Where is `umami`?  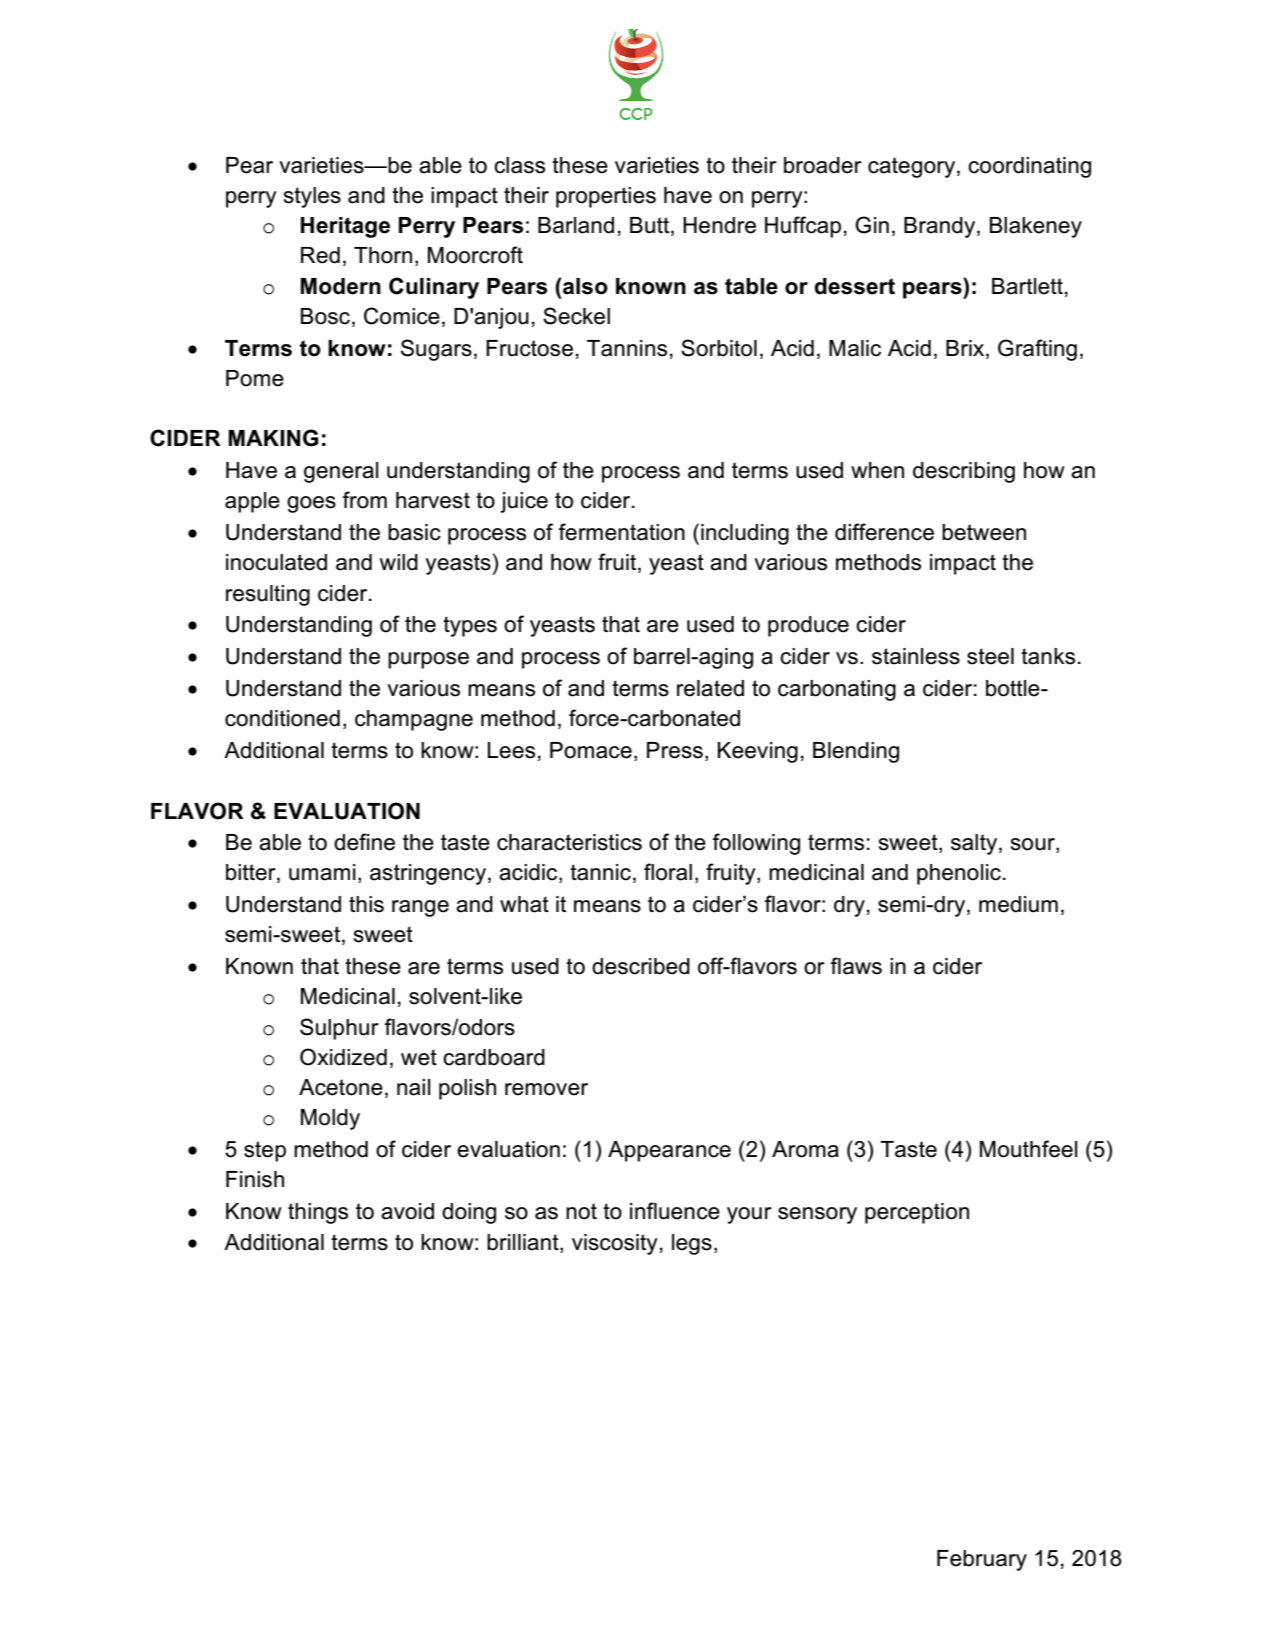 umami is located at coordinates (322, 872).
